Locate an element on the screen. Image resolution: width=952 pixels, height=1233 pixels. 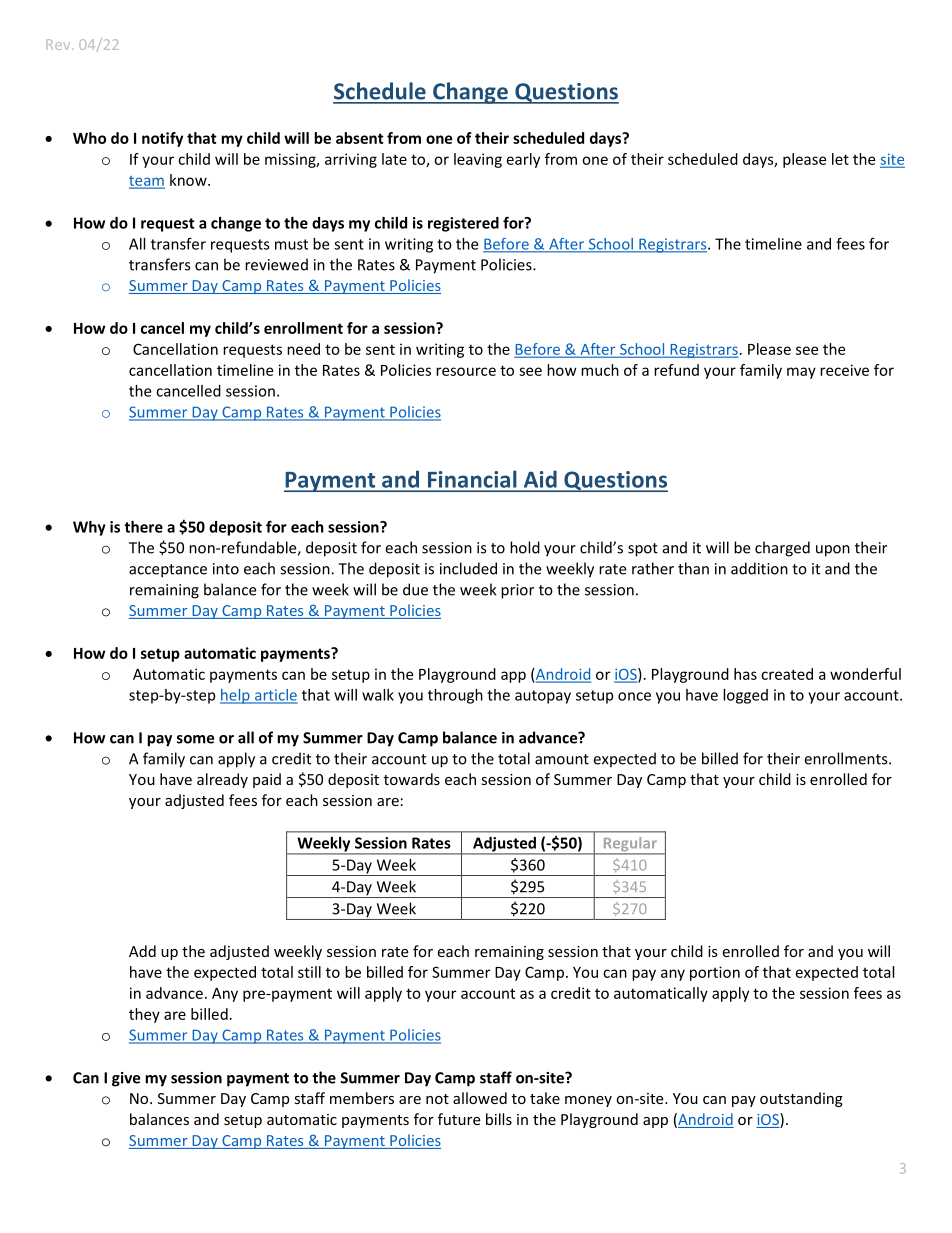
give is located at coordinates (126, 1079).
